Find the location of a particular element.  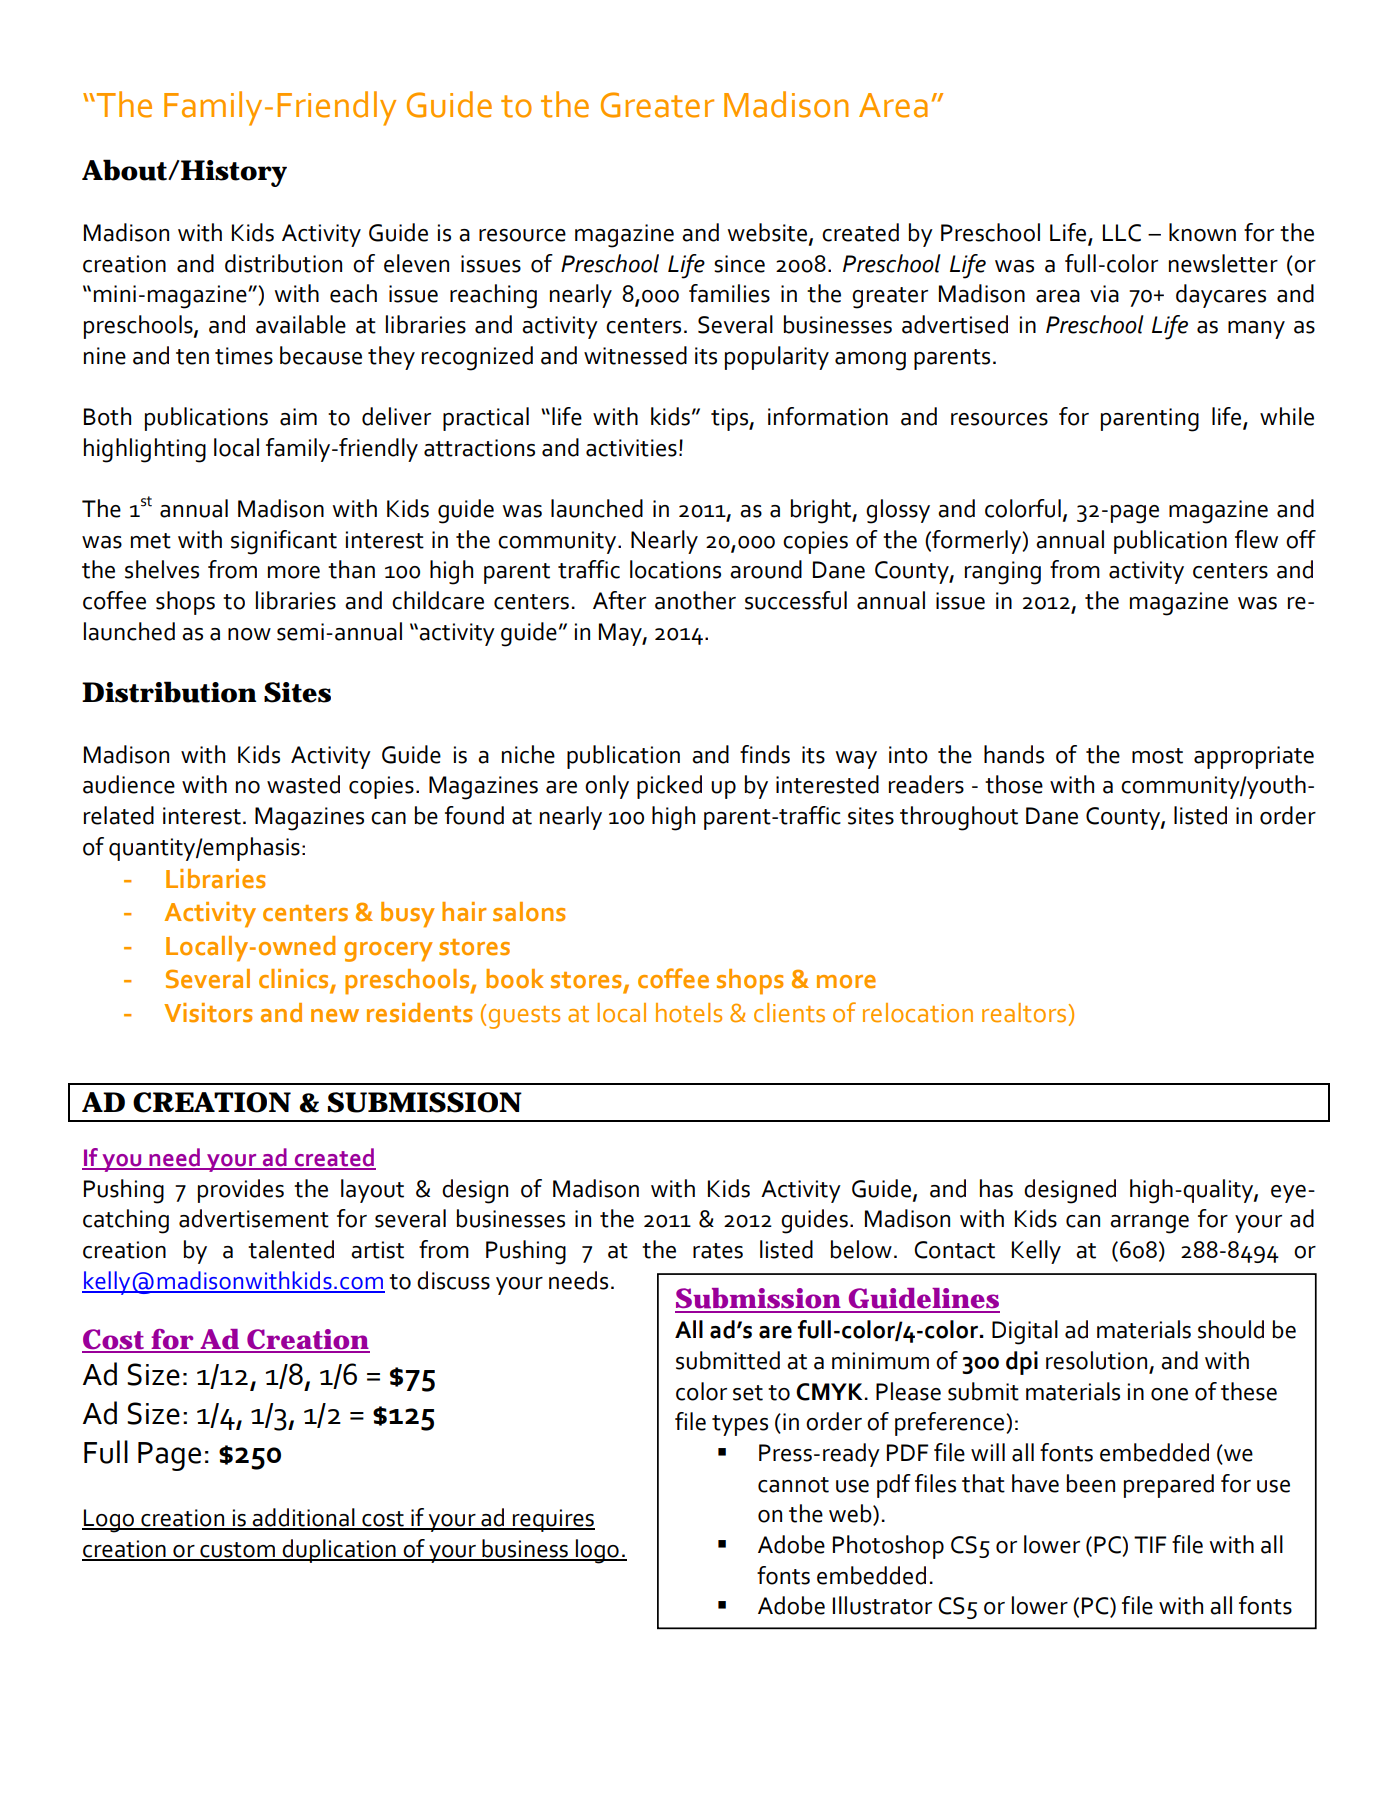

via is located at coordinates (1104, 294).
